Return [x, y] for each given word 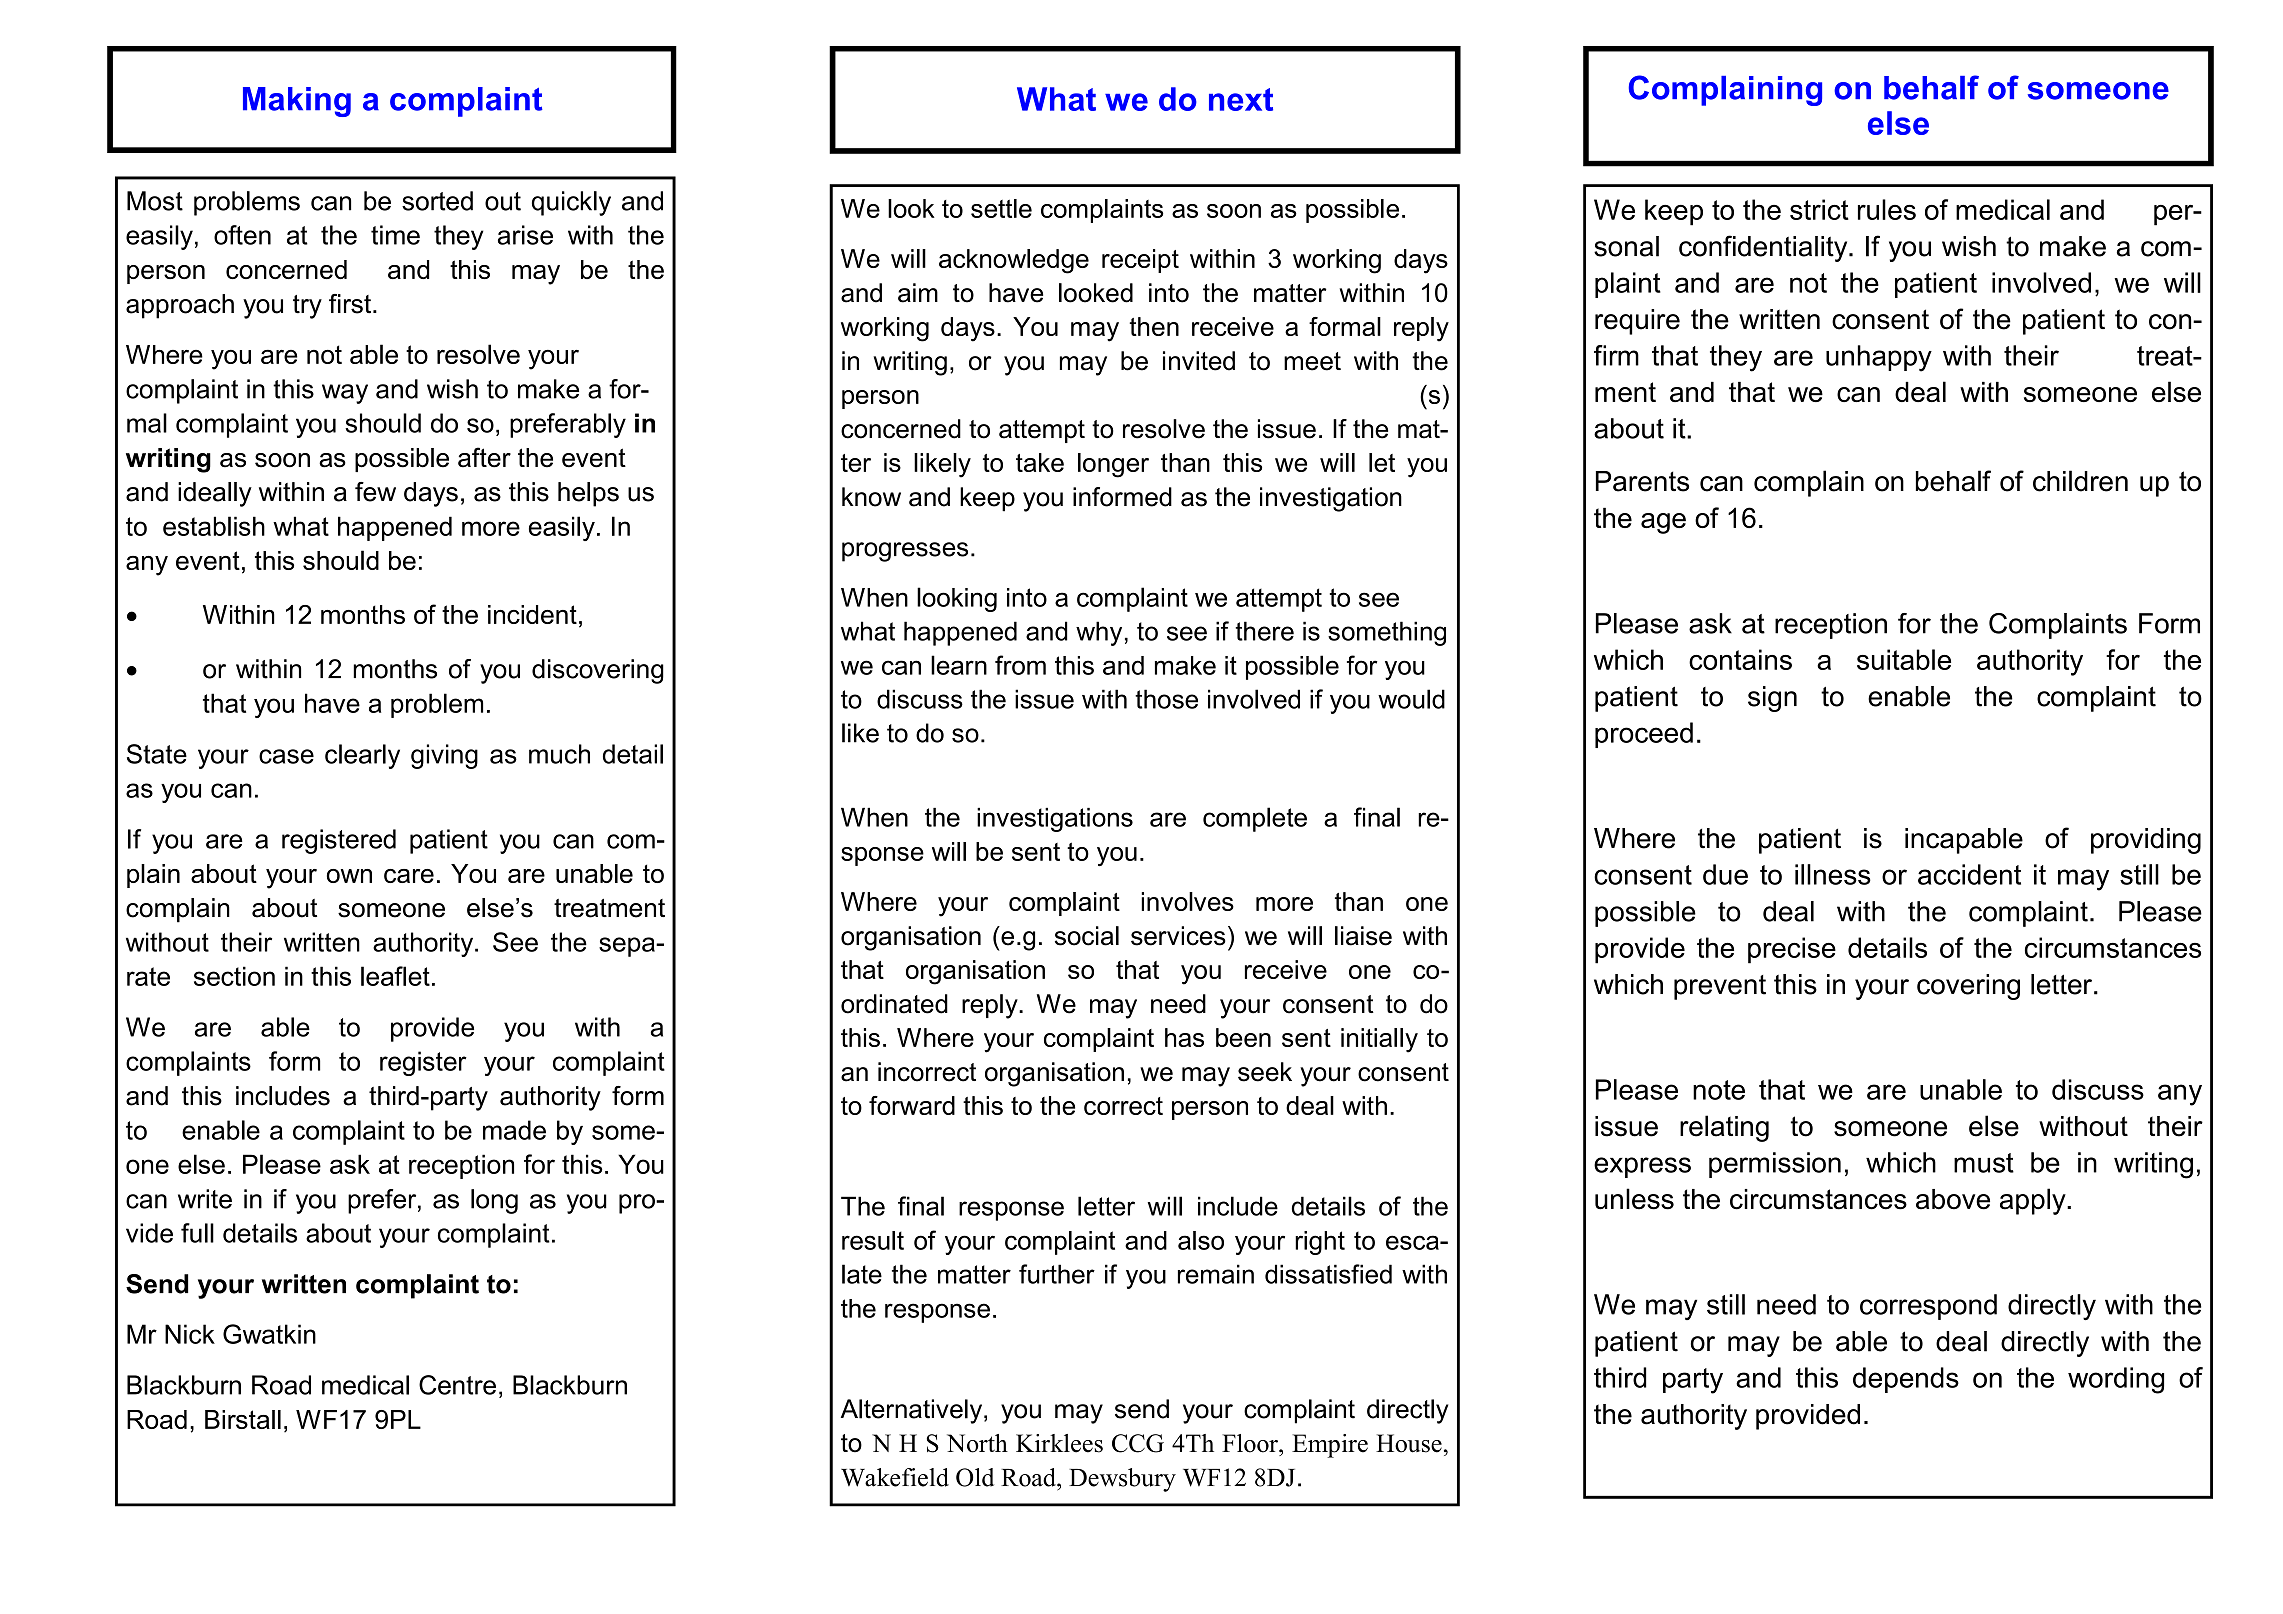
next [1241, 99]
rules [1887, 209]
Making [297, 102]
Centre [457, 1385]
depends [1906, 1380]
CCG [1138, 1443]
